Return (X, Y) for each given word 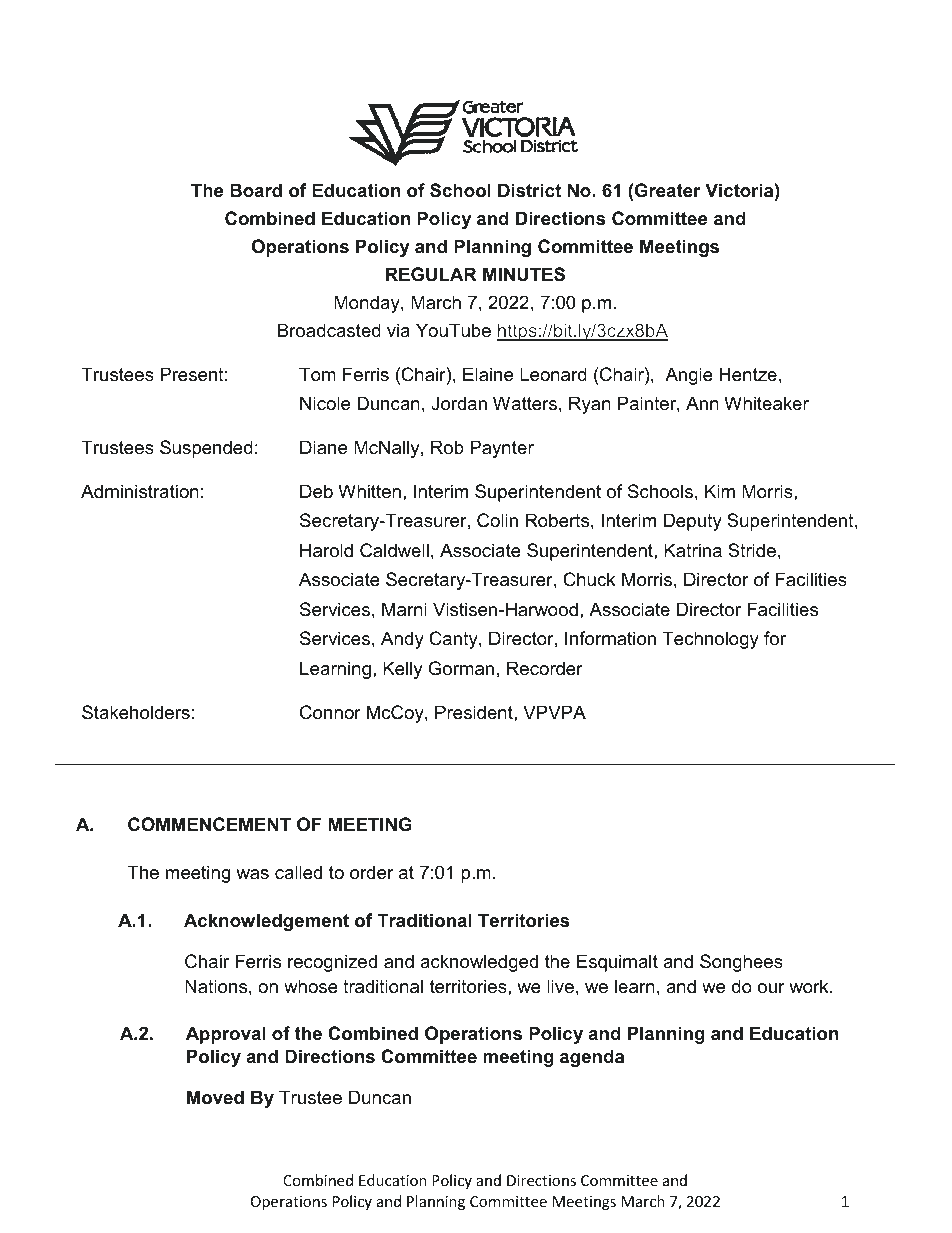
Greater (668, 190)
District (529, 190)
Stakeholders (136, 712)
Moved (215, 1097)
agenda (592, 1058)
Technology (710, 640)
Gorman (461, 668)
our (771, 988)
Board (256, 190)
